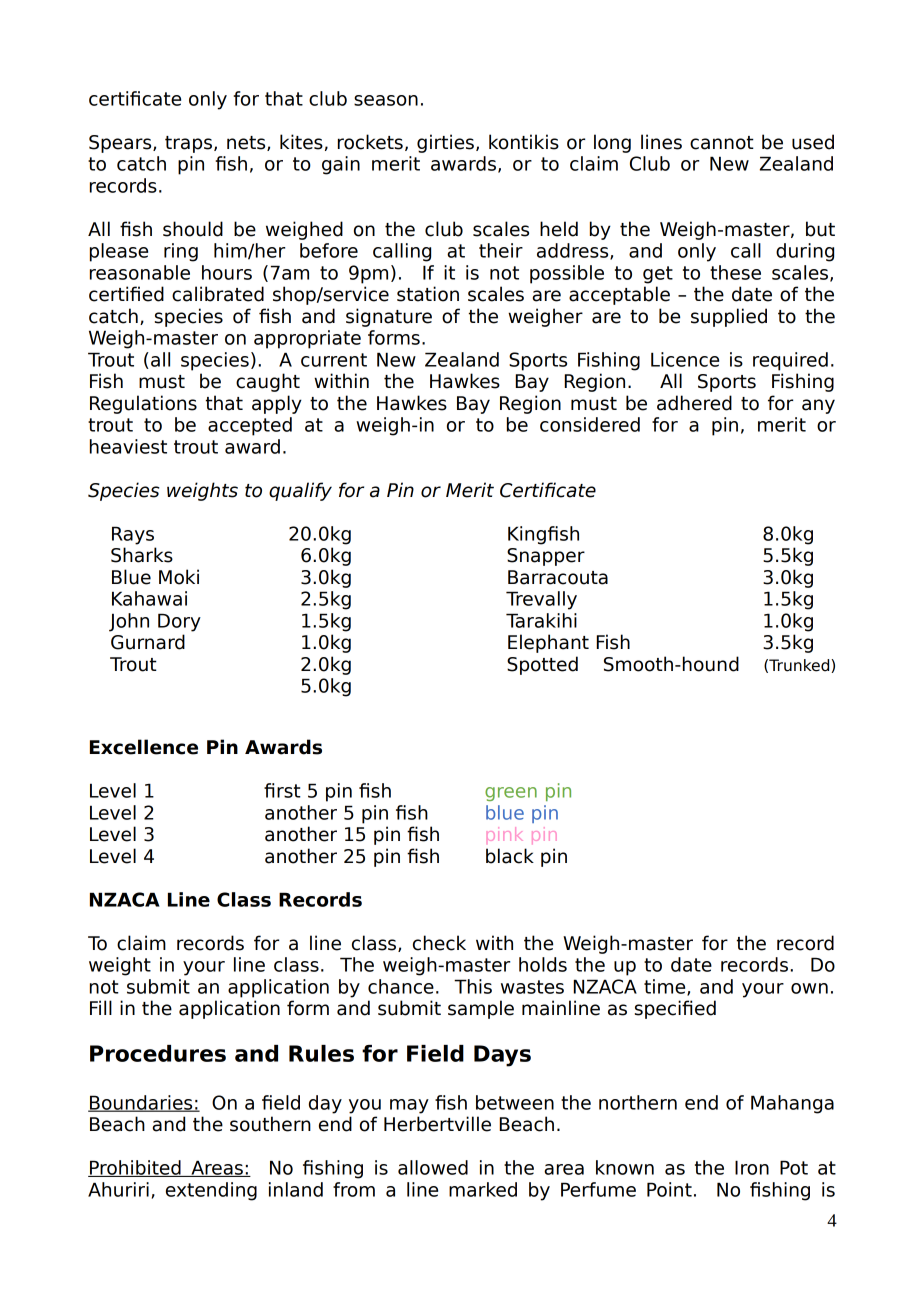  I want to click on extending, so click(211, 1191).
